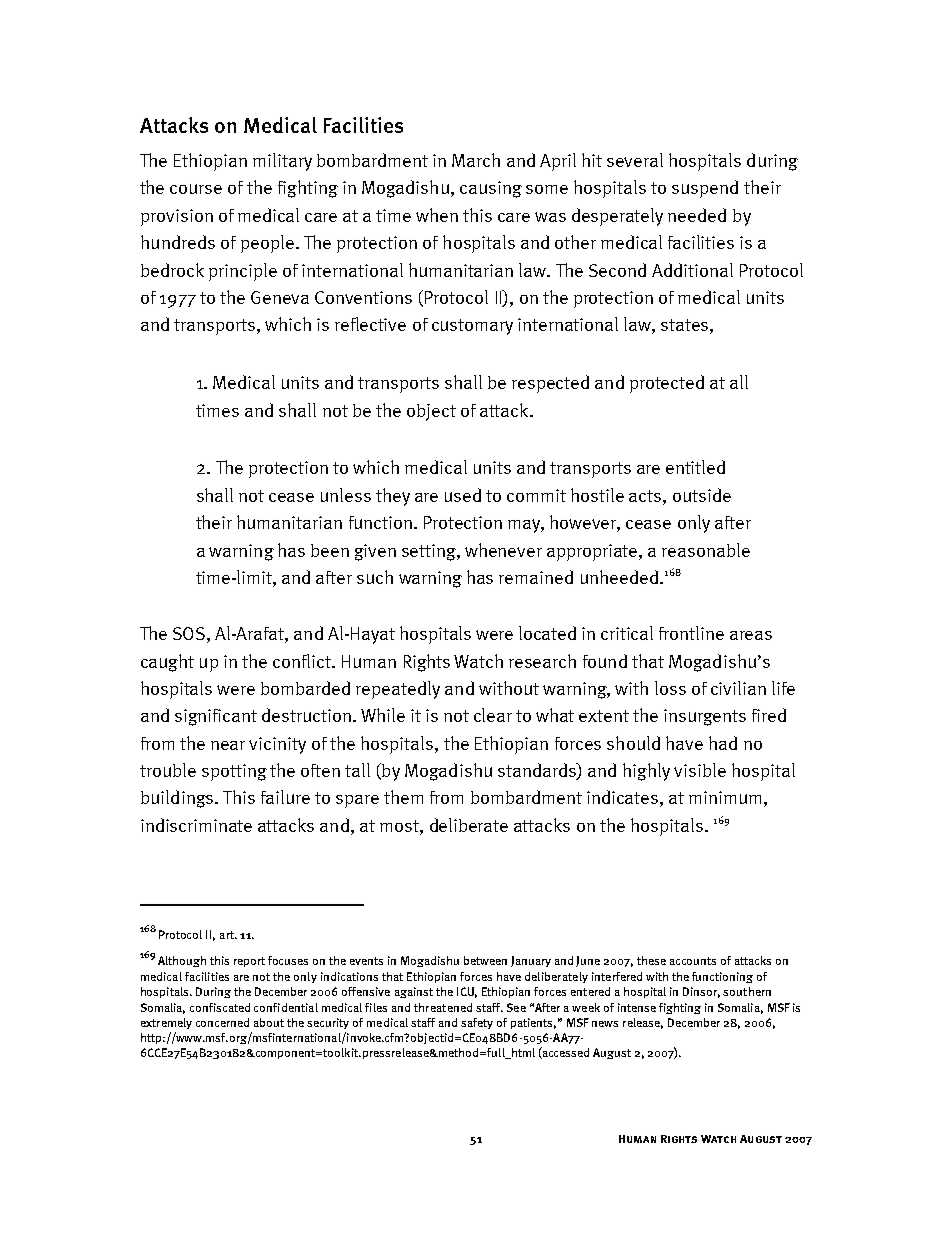  Describe the element at coordinates (220, 1007) in the screenshot. I see `confiscated` at that location.
